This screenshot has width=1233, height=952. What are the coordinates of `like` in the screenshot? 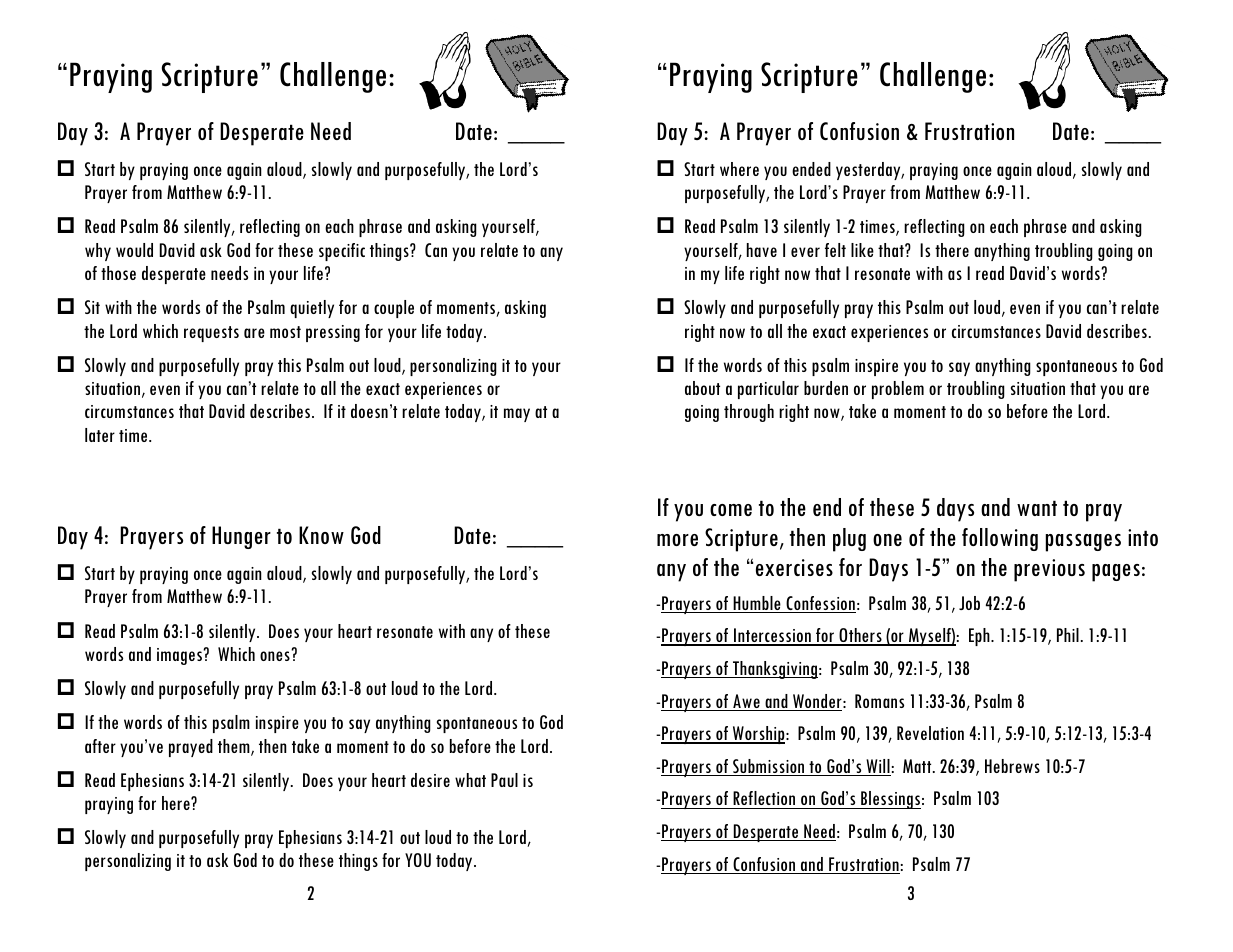 It's located at (862, 250).
